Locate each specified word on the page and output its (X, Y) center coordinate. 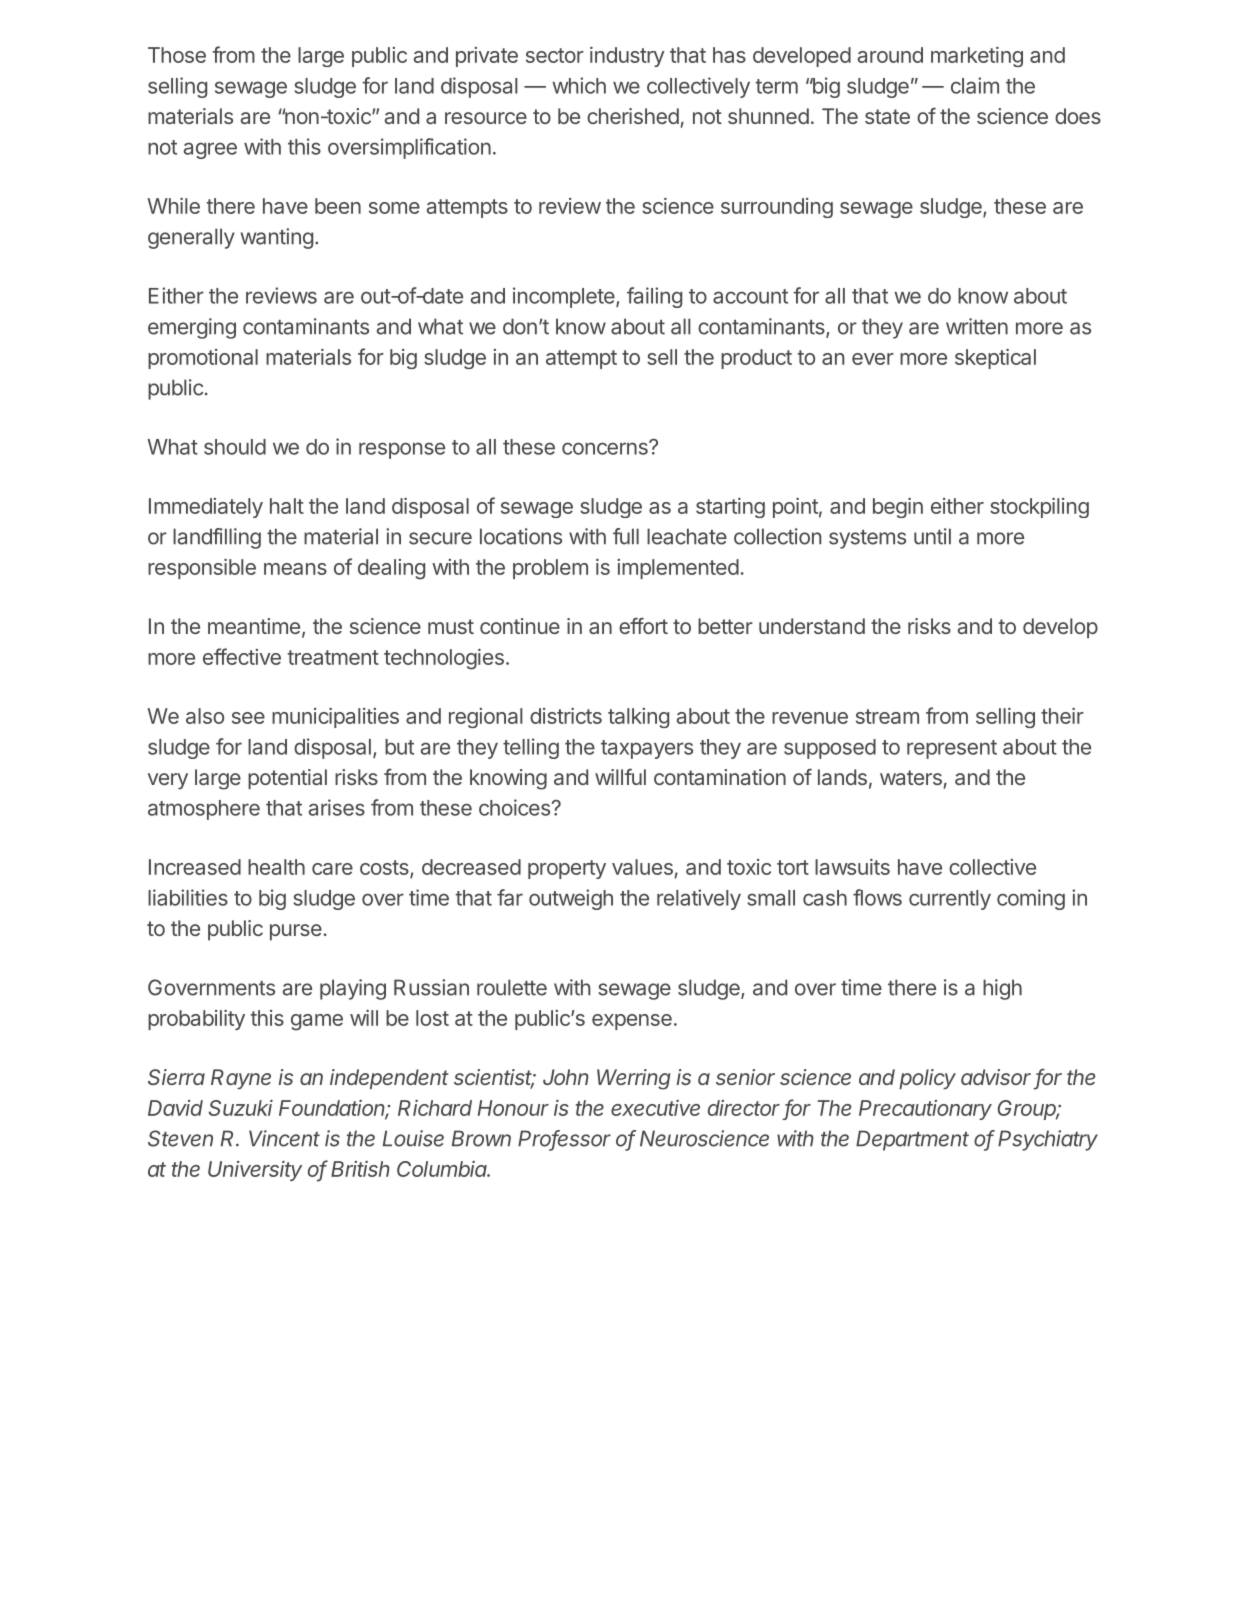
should (235, 447)
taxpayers (647, 749)
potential (287, 779)
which (579, 85)
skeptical (995, 359)
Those (177, 55)
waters (911, 777)
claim (975, 85)
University (255, 1171)
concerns (606, 448)
